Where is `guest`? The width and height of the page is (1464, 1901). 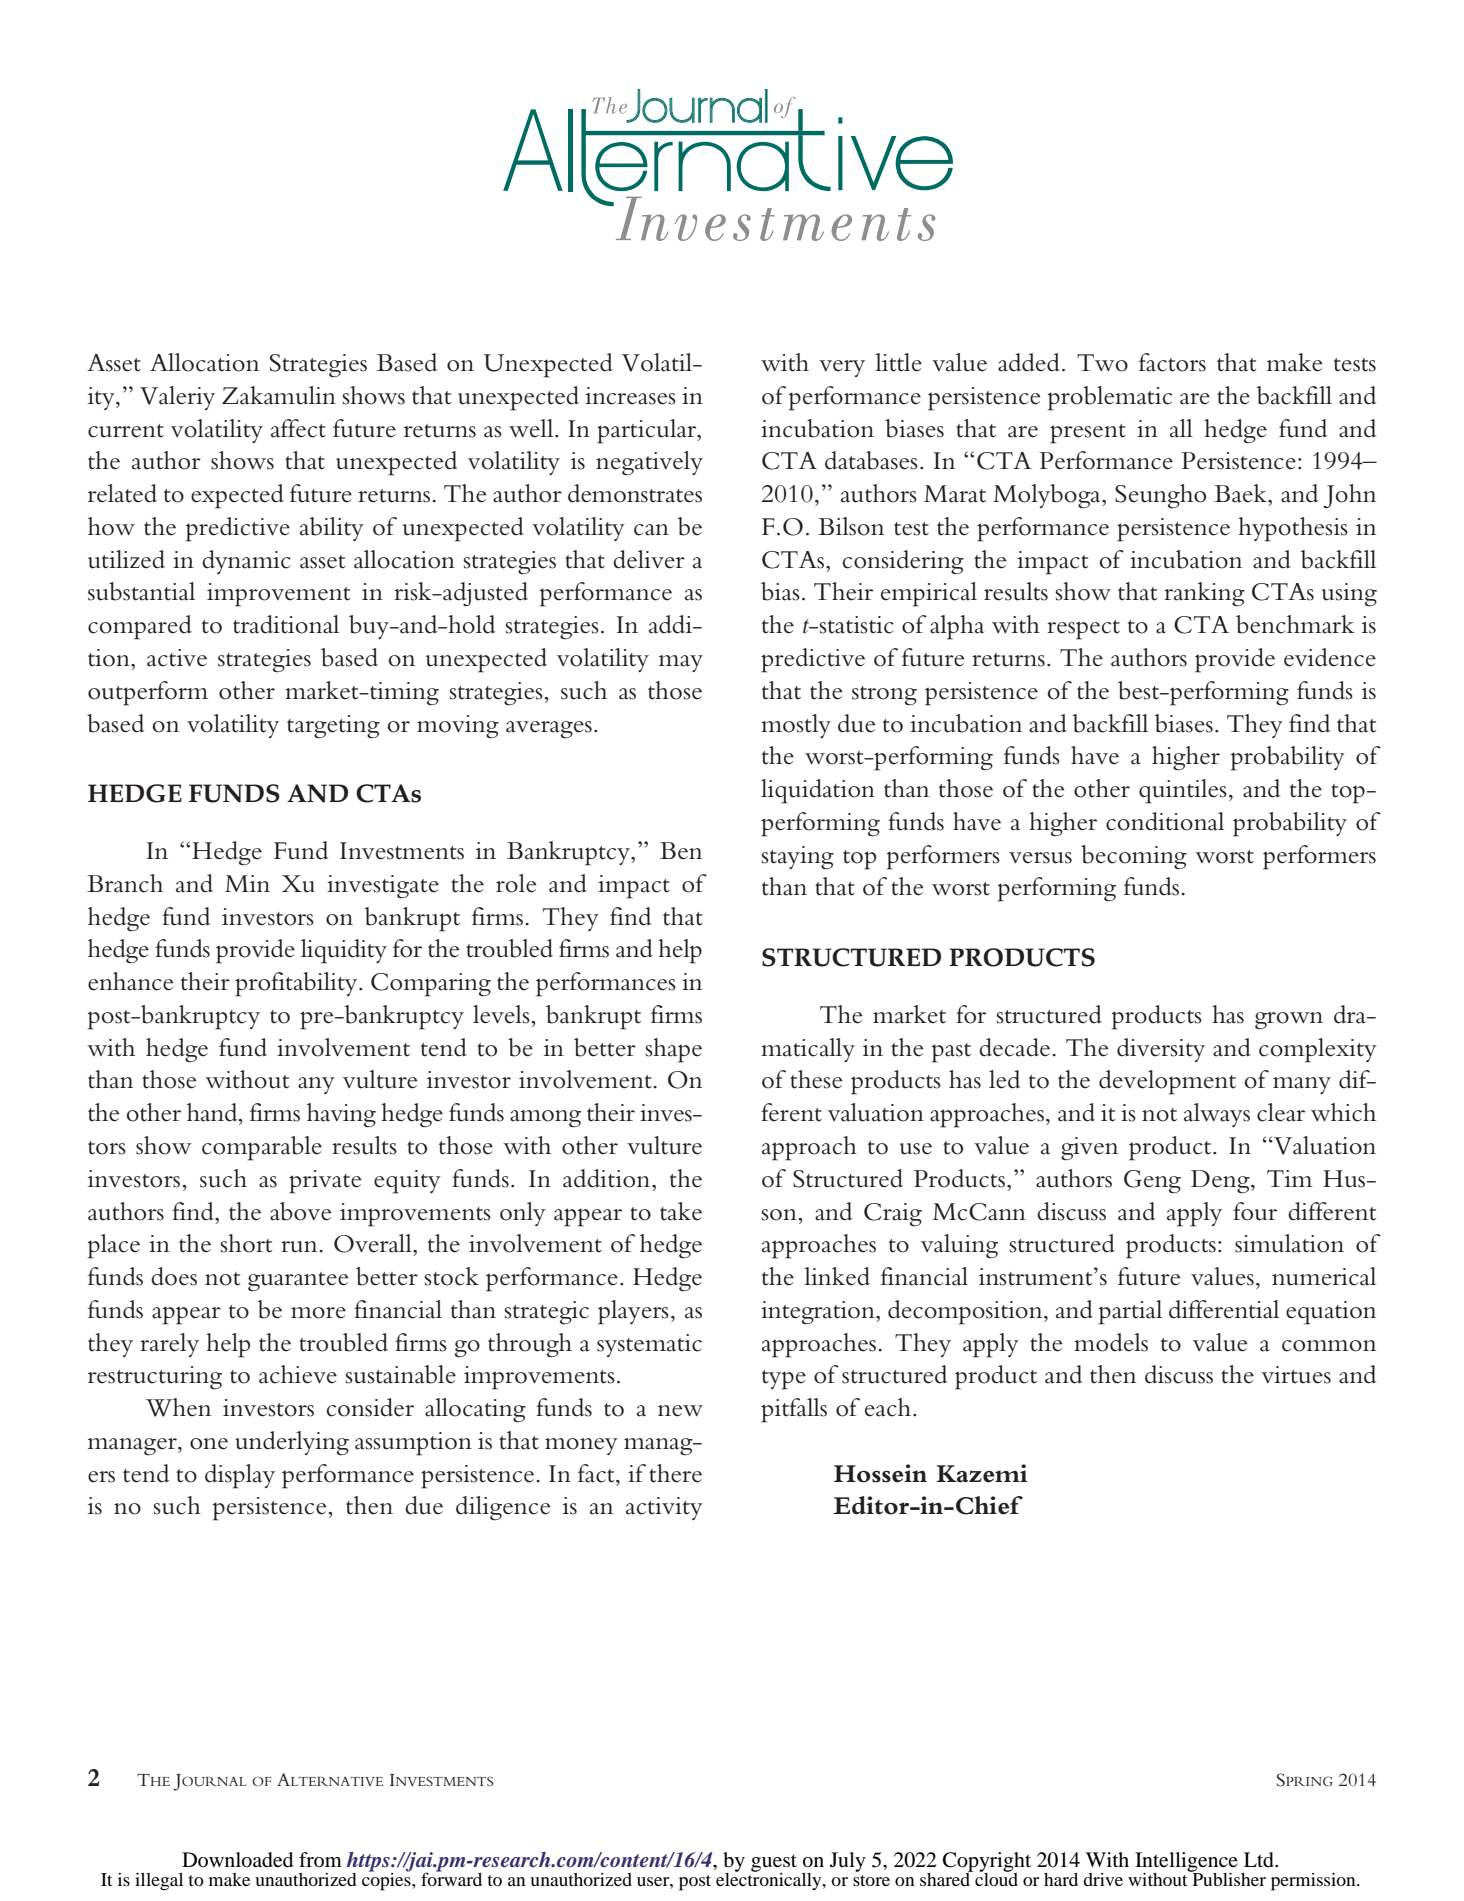
guest is located at coordinates (774, 1864).
